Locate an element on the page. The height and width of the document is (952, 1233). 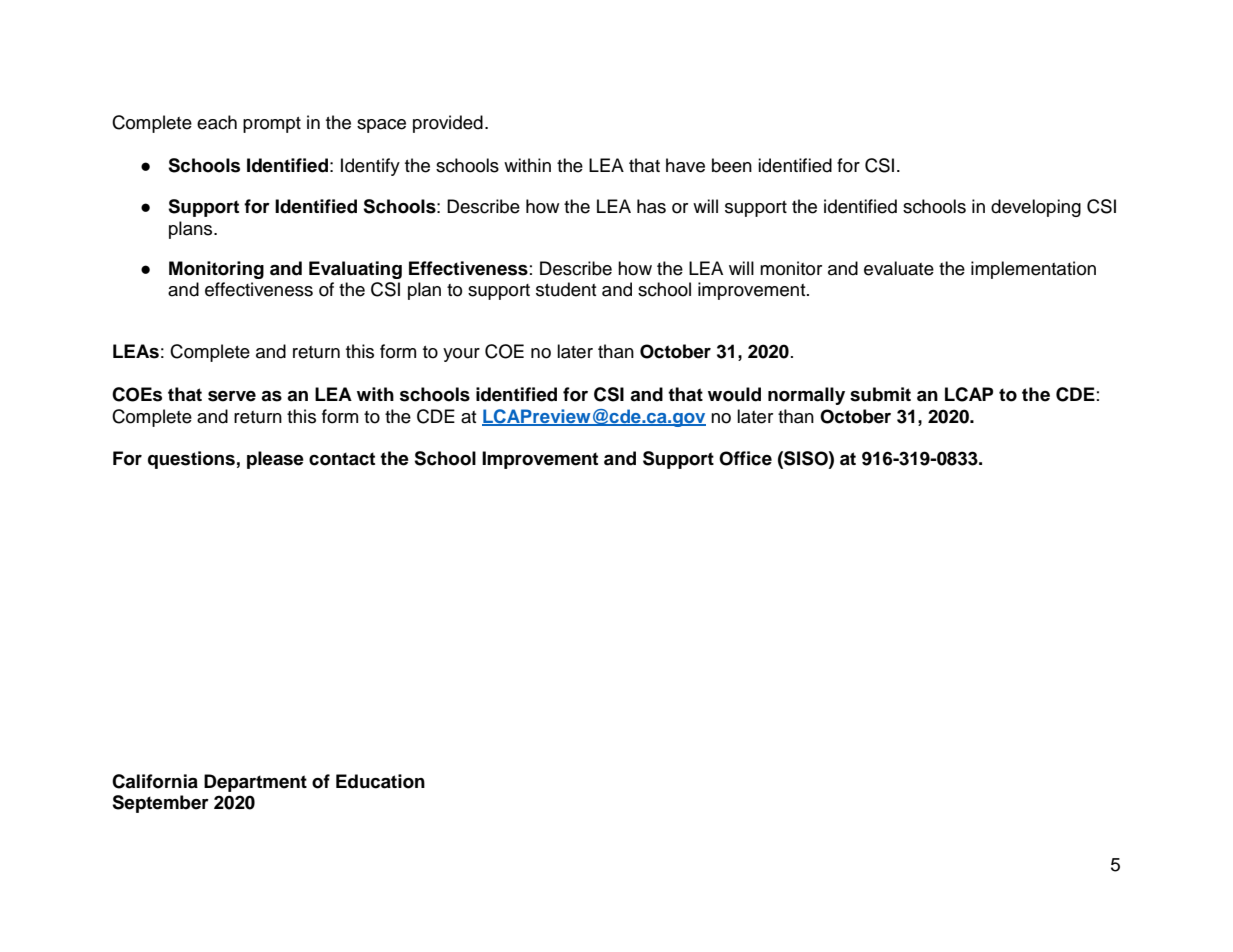
developing is located at coordinates (1036, 208).
